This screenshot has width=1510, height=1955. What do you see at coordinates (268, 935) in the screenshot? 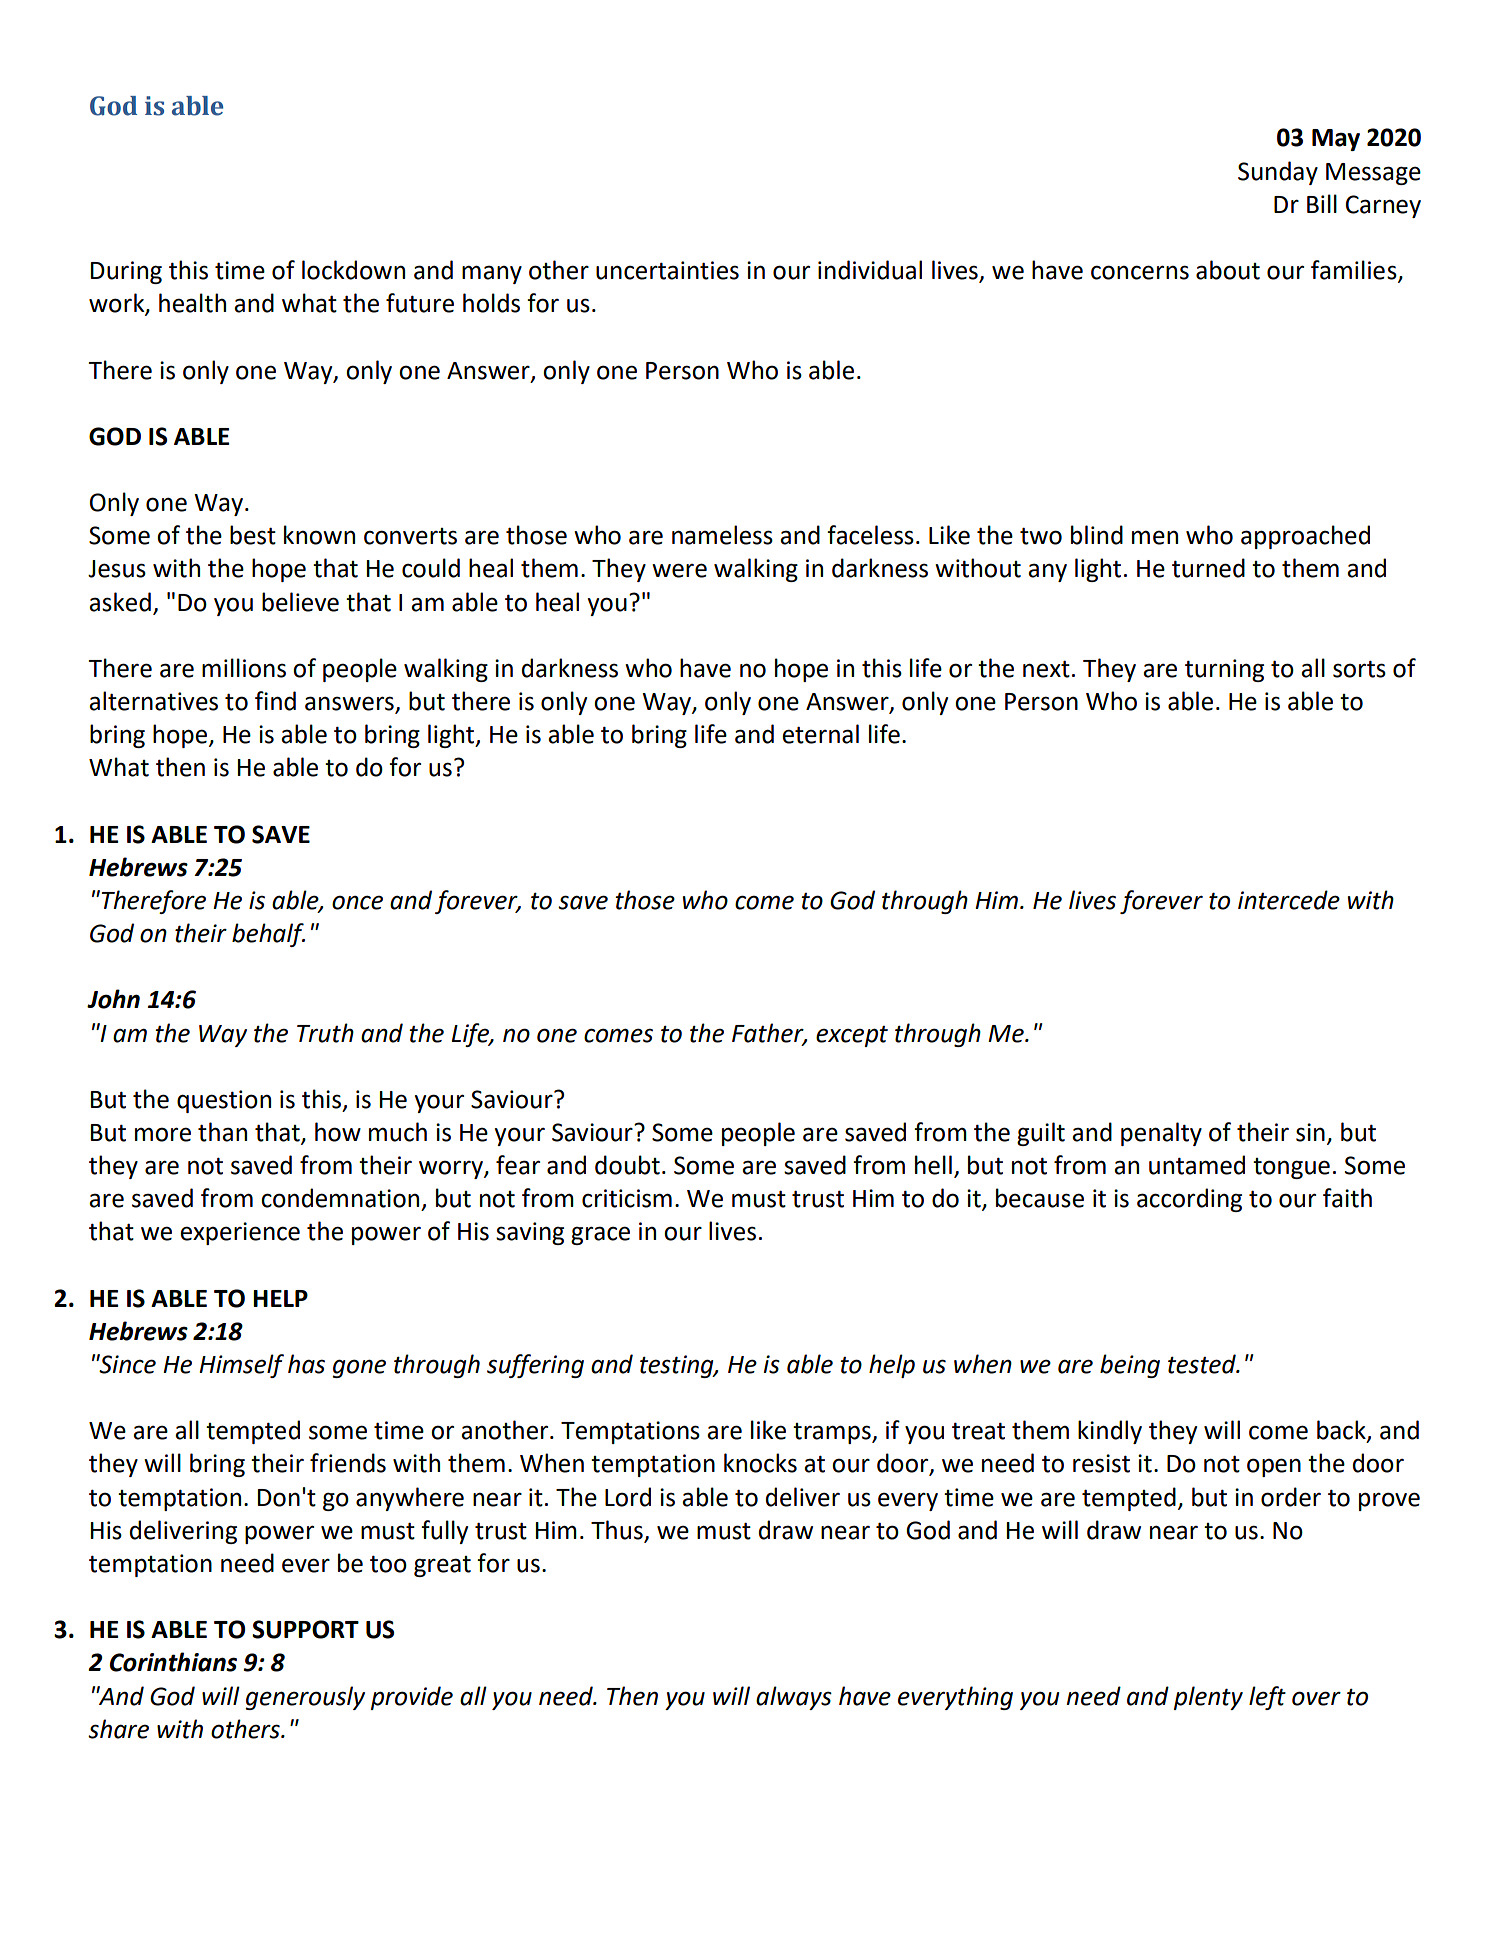
I see `behalf` at bounding box center [268, 935].
